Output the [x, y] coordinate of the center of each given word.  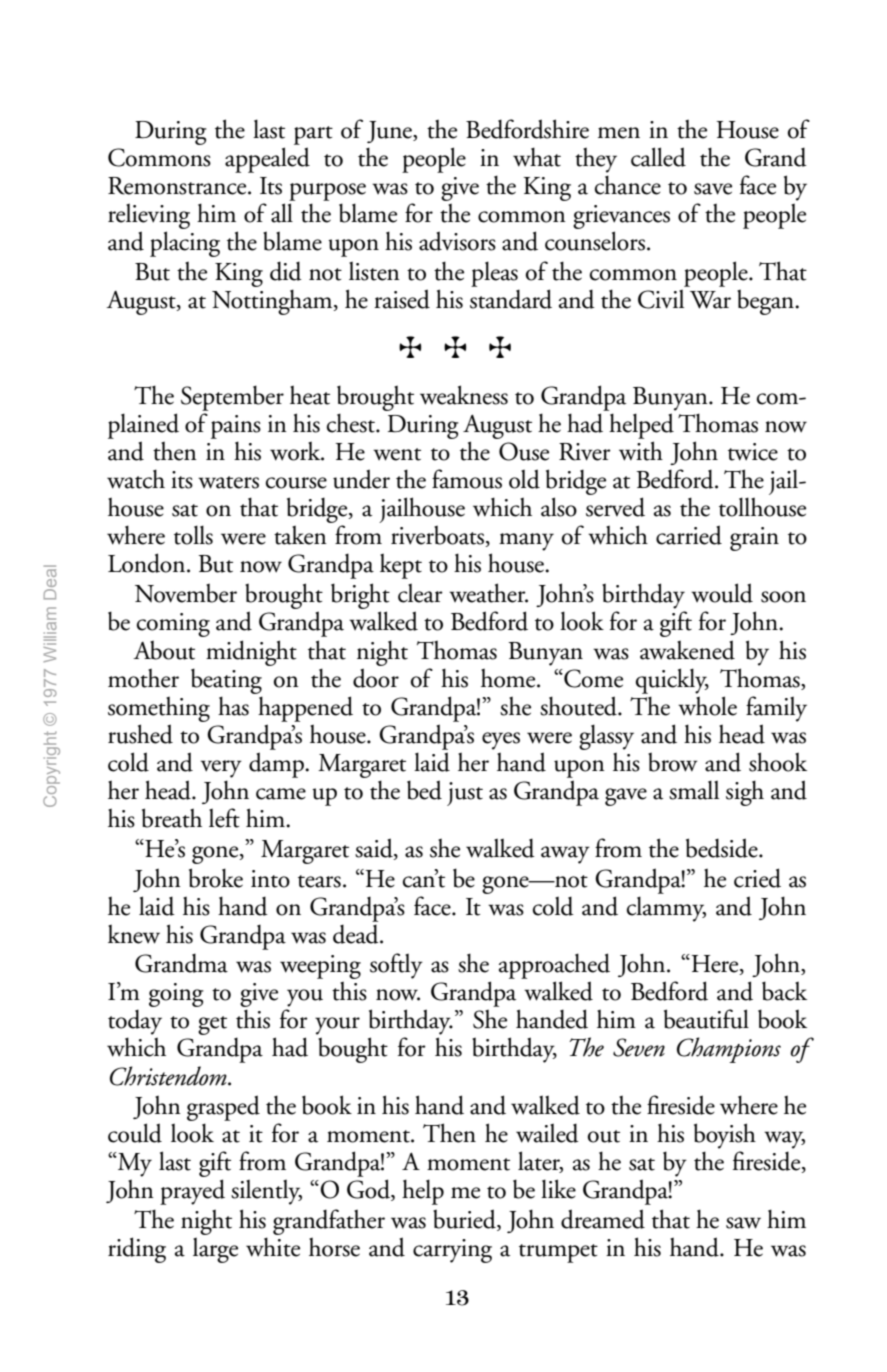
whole [707, 706]
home [509, 678]
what [537, 157]
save [713, 189]
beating [226, 682]
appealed [267, 160]
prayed [192, 1192]
